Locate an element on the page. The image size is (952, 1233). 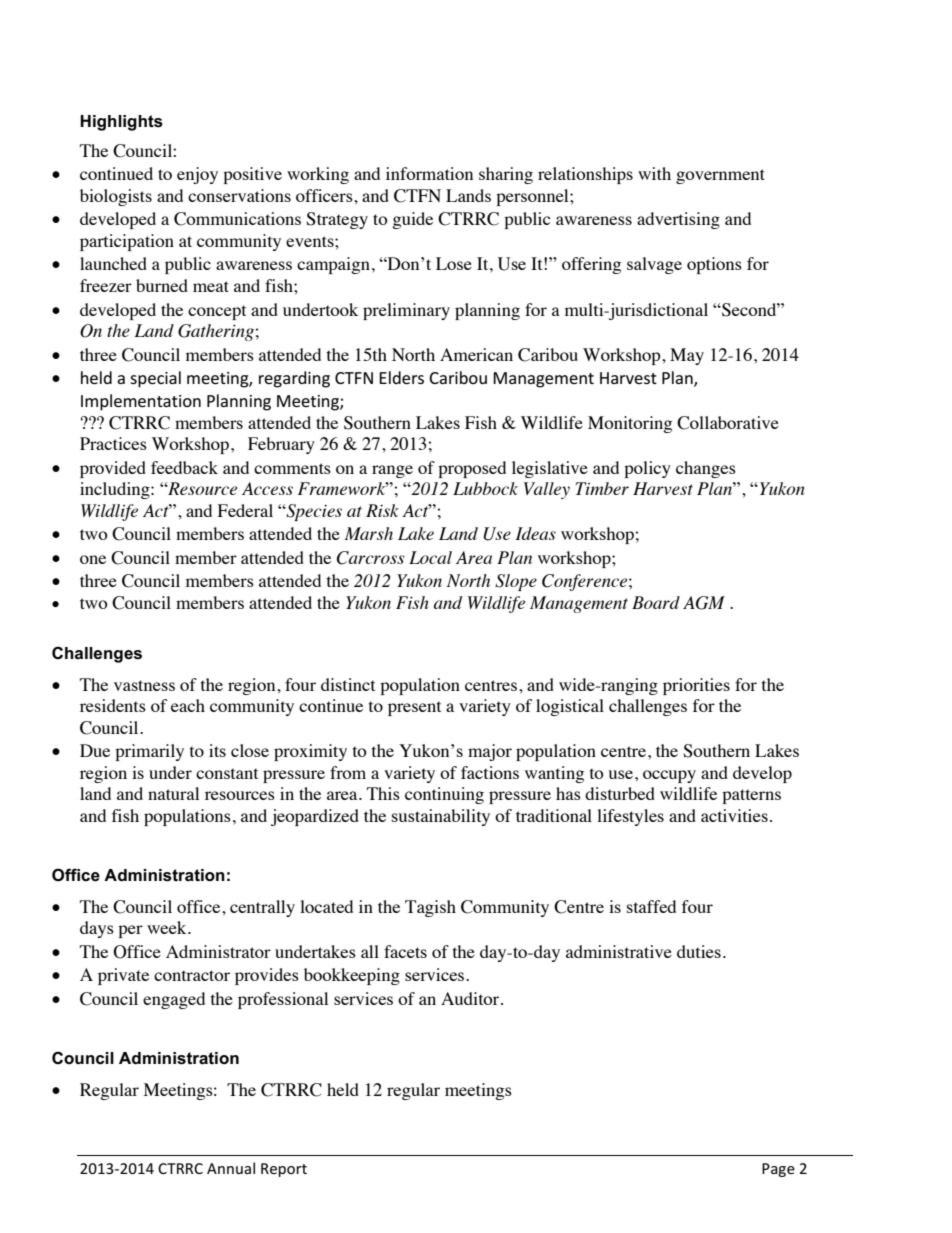
one is located at coordinates (93, 559).
